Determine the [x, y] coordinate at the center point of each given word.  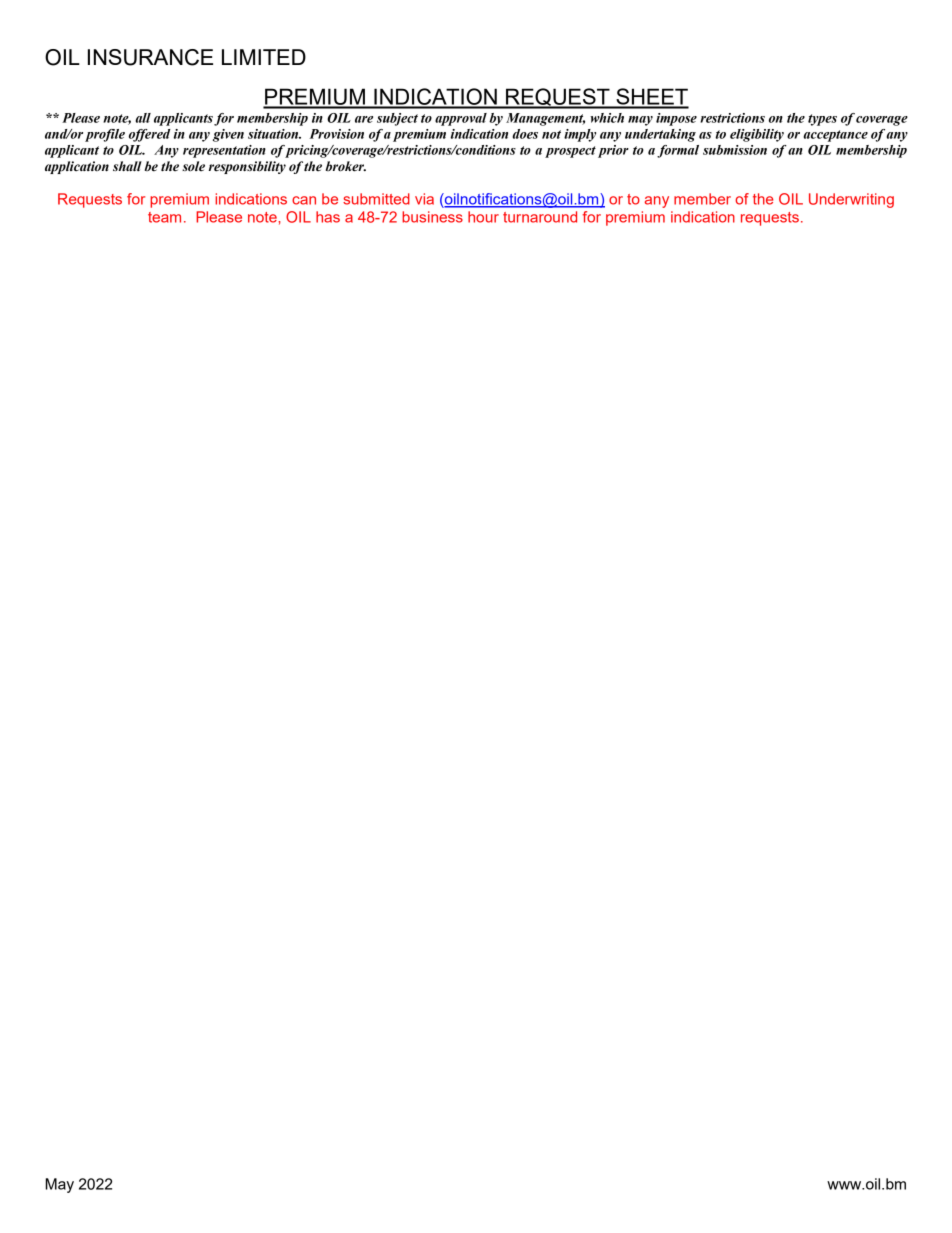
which [607, 118]
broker [345, 166]
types [822, 120]
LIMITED [264, 57]
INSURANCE [150, 57]
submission [735, 150]
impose [676, 119]
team [164, 217]
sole [193, 166]
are [364, 119]
